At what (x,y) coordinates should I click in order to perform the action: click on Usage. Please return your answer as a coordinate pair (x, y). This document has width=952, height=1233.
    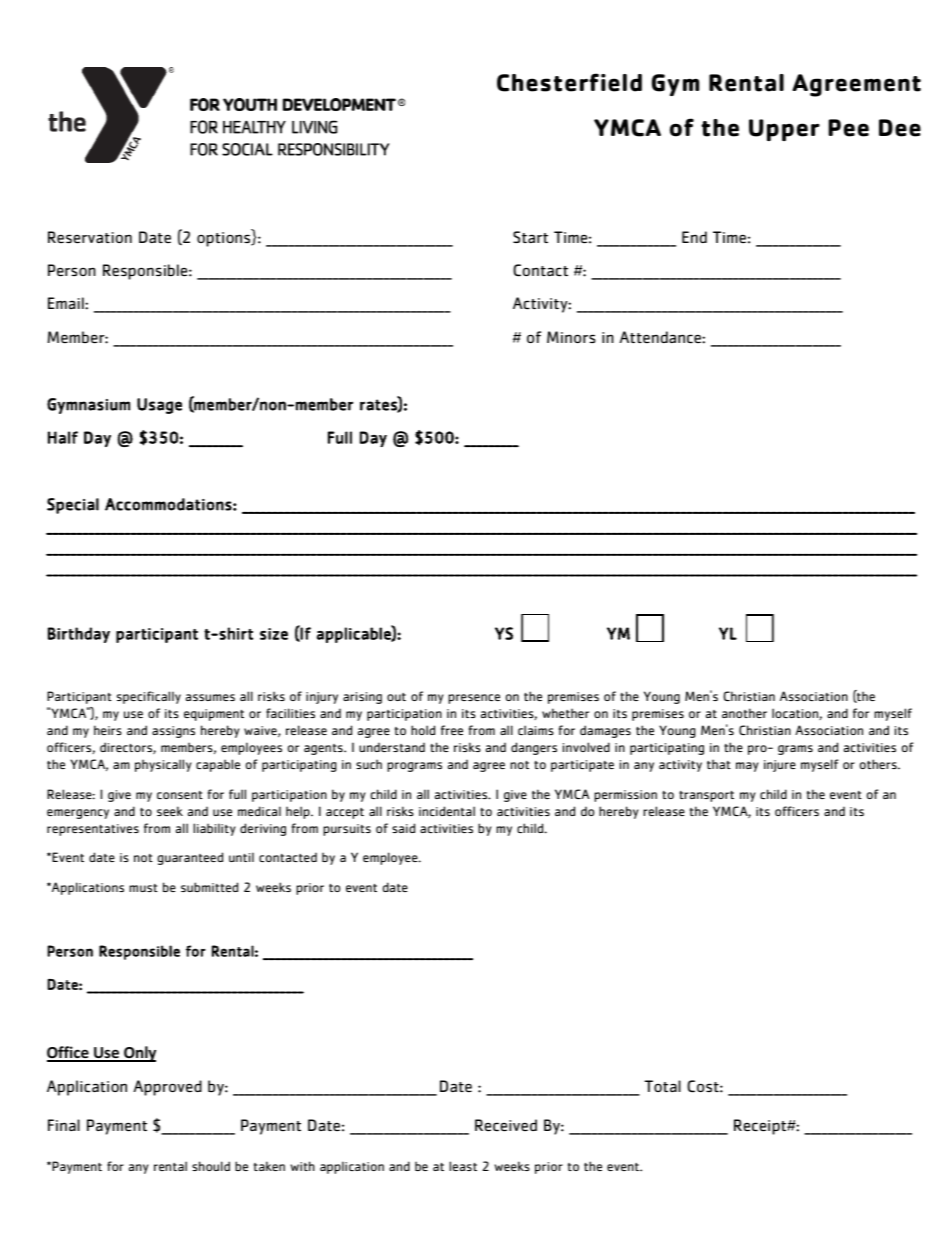
    Looking at the image, I should click on (159, 406).
